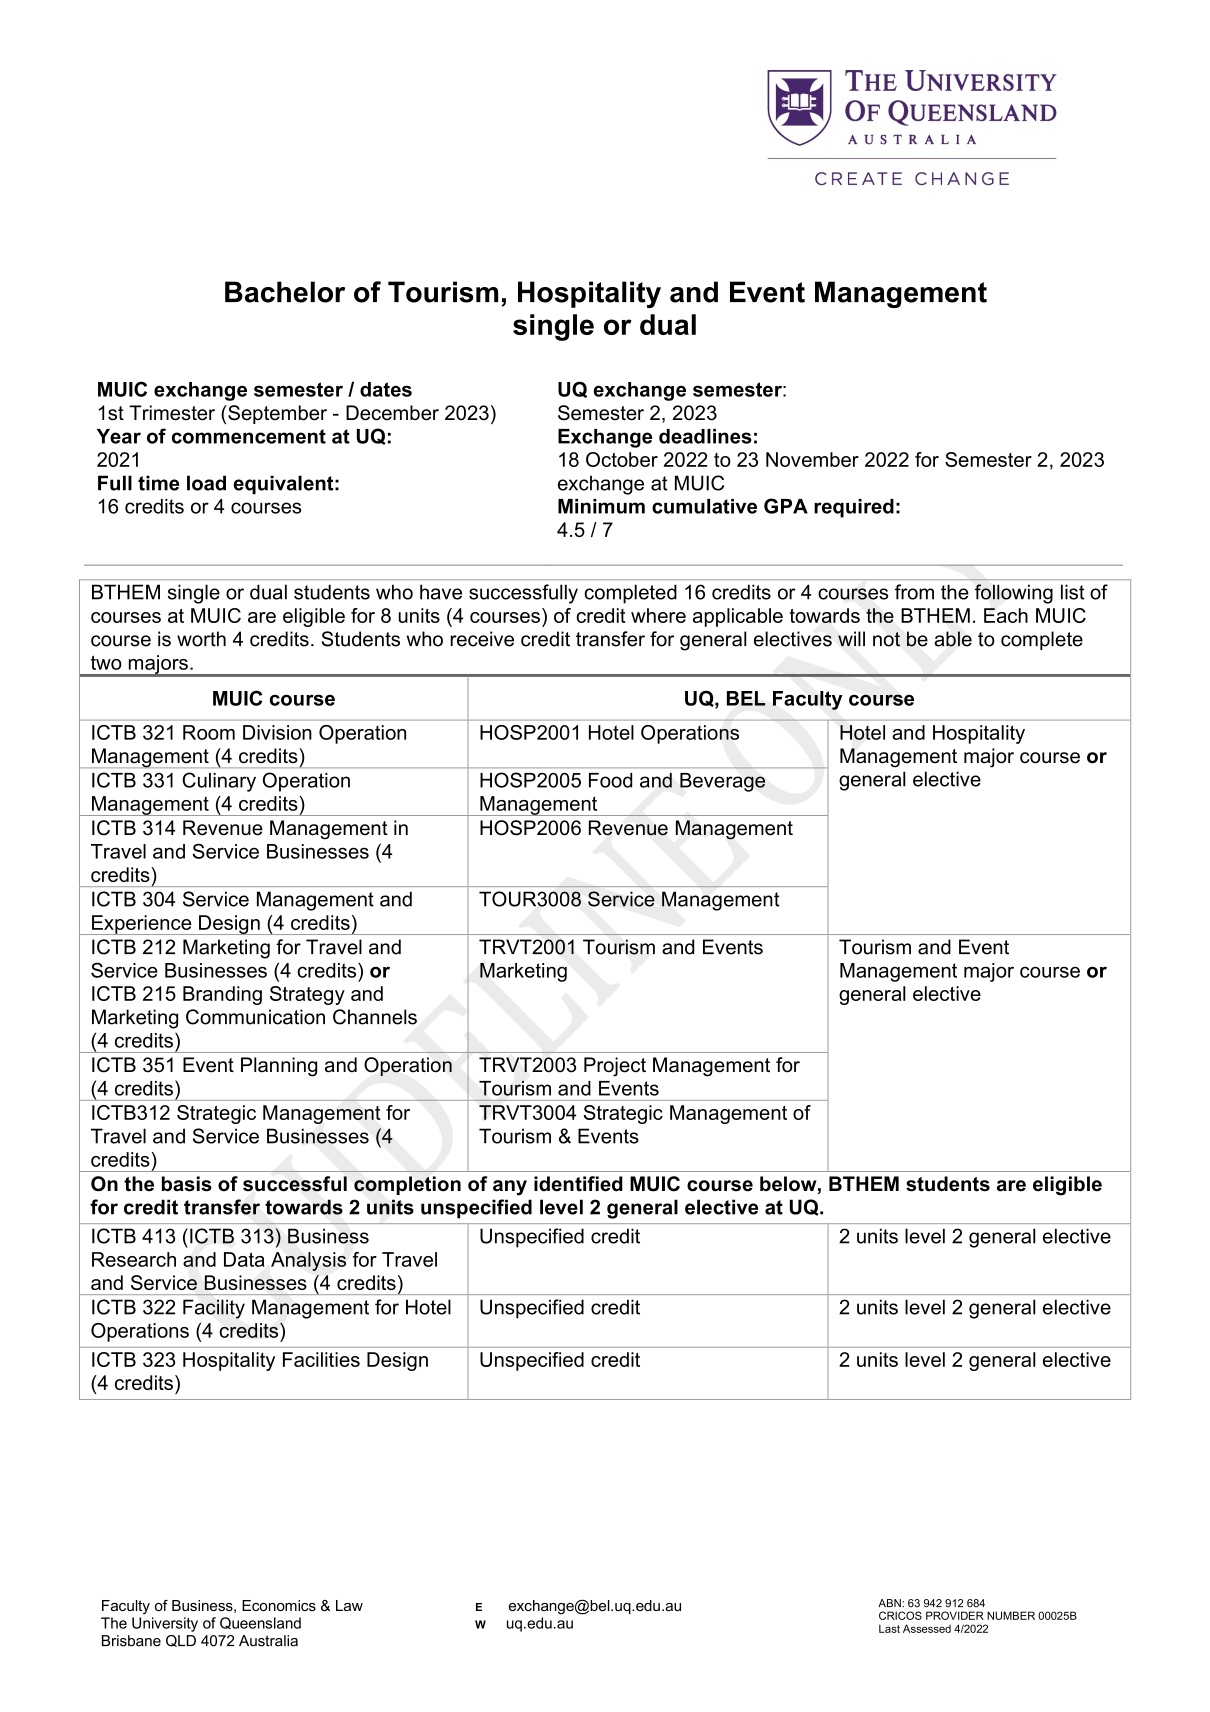  I want to click on November, so click(812, 459).
